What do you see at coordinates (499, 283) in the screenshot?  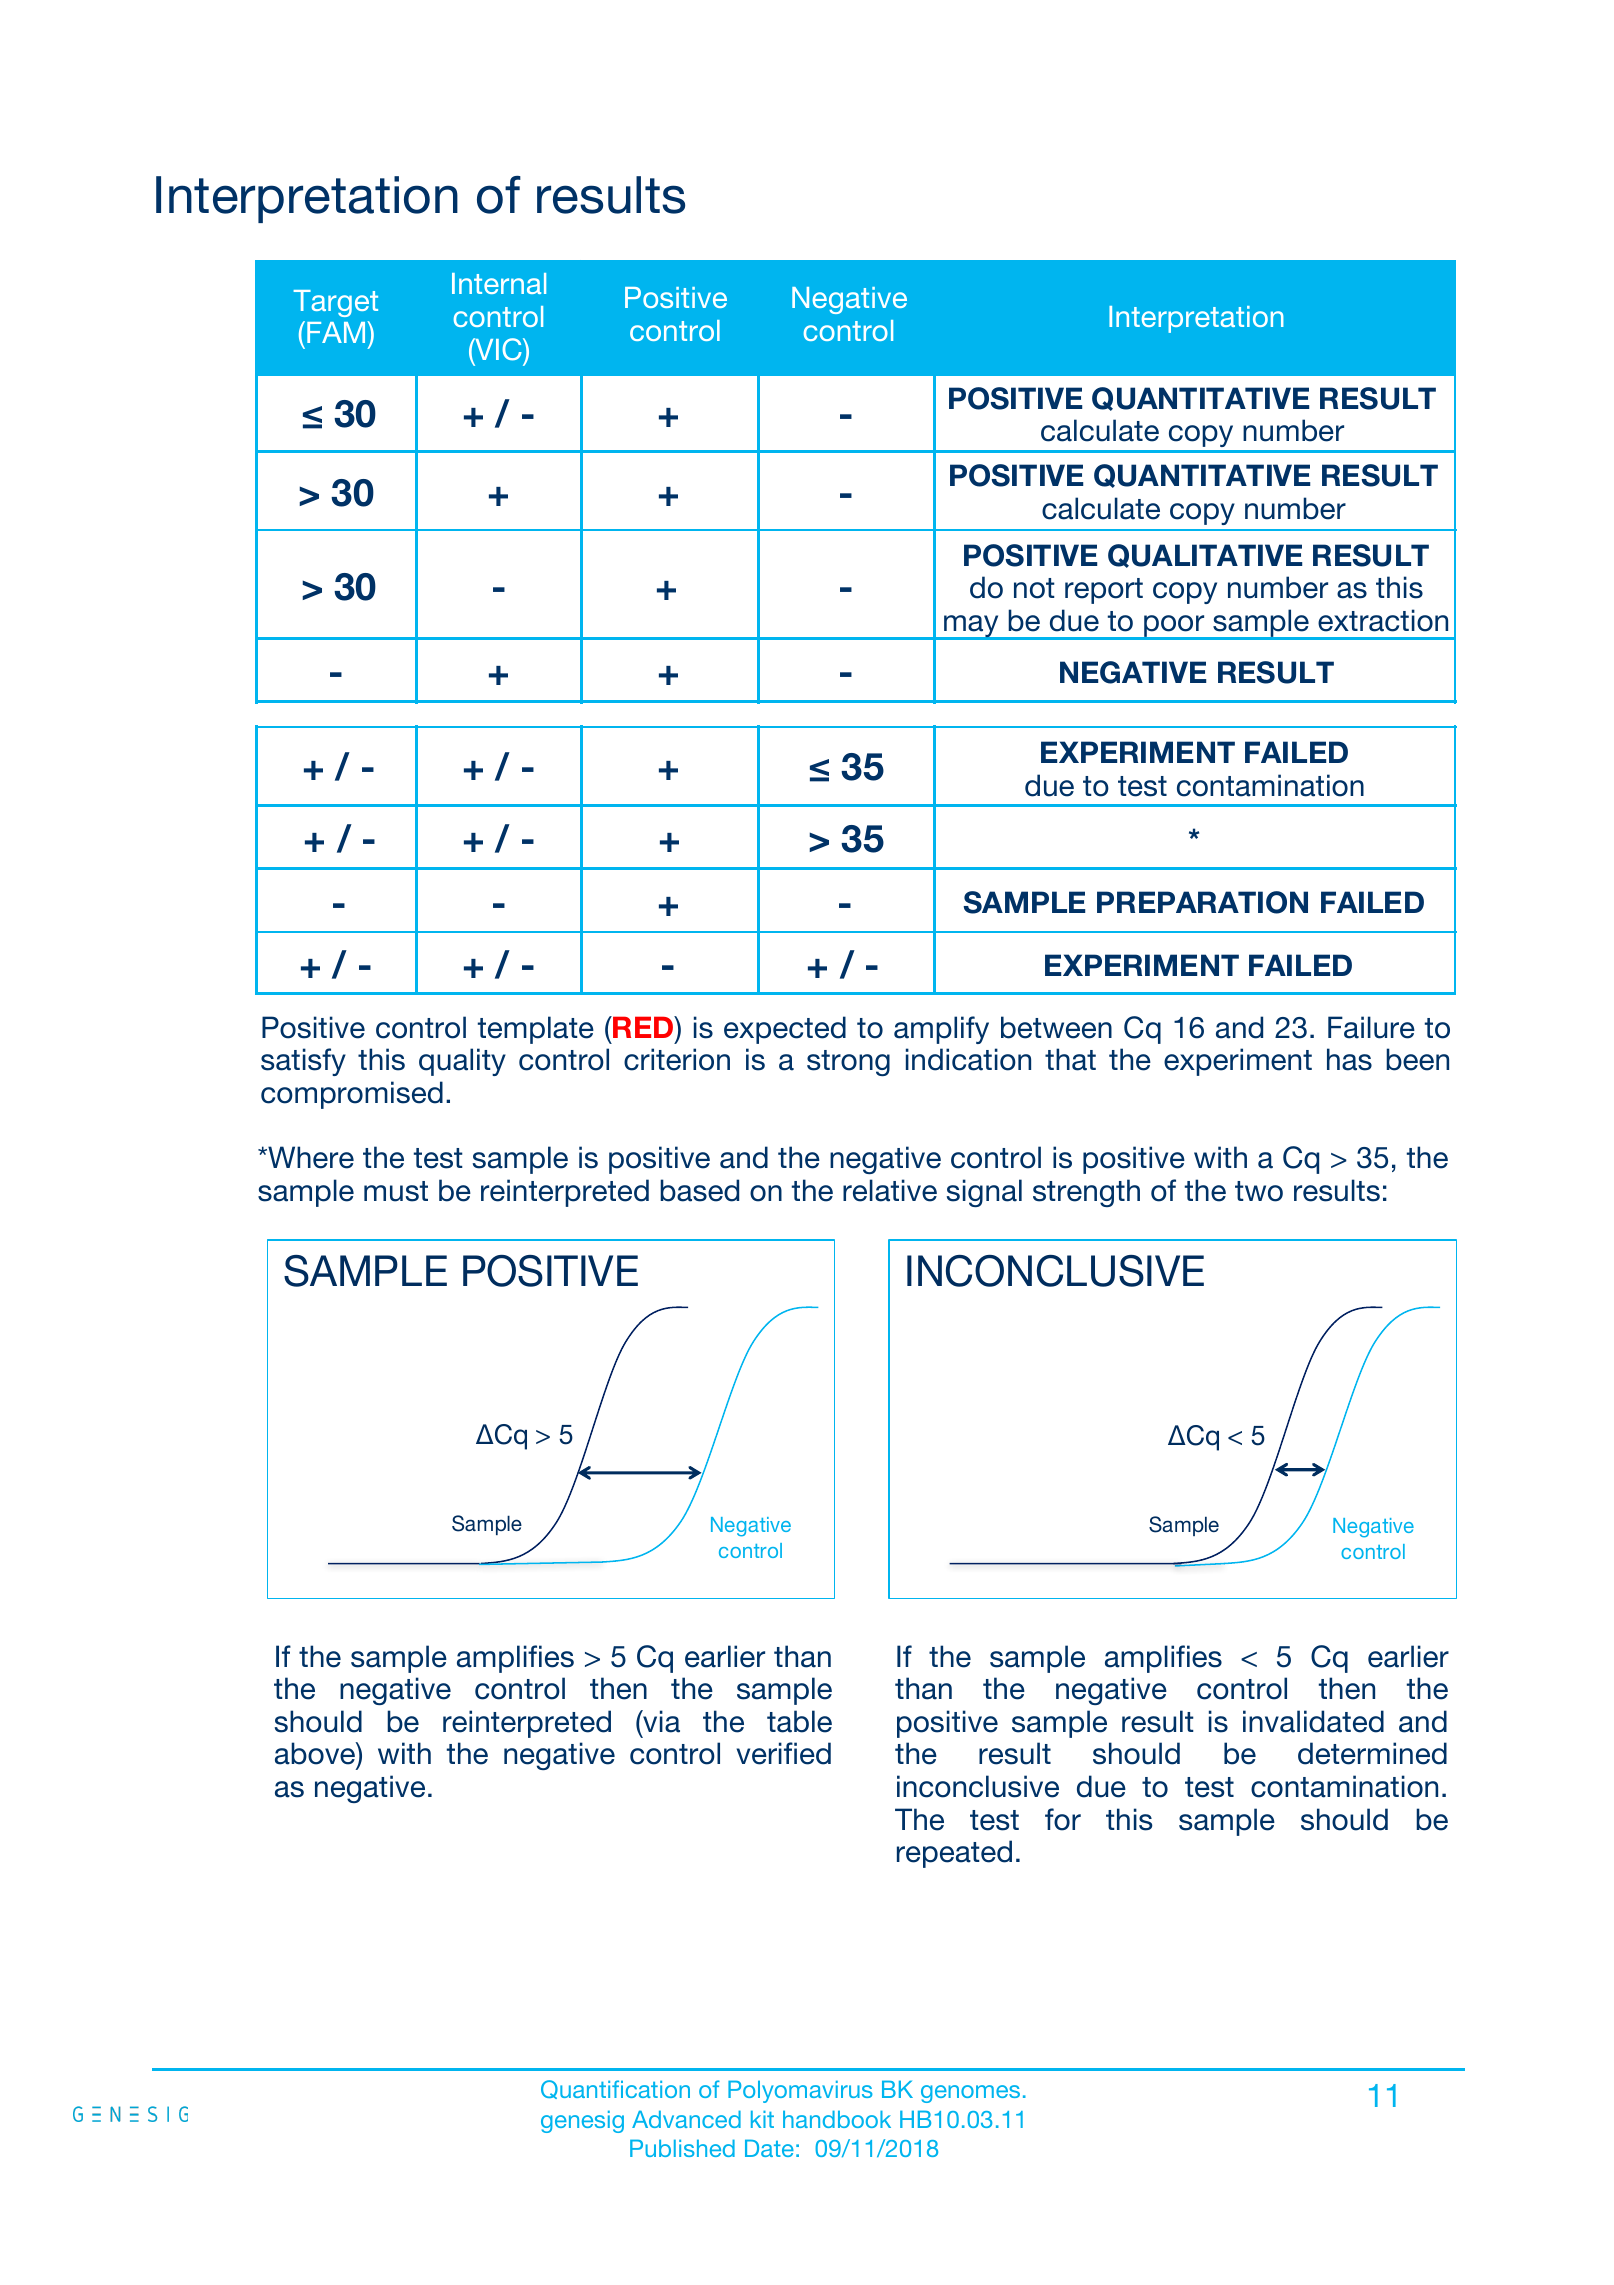 I see `Internal` at bounding box center [499, 283].
